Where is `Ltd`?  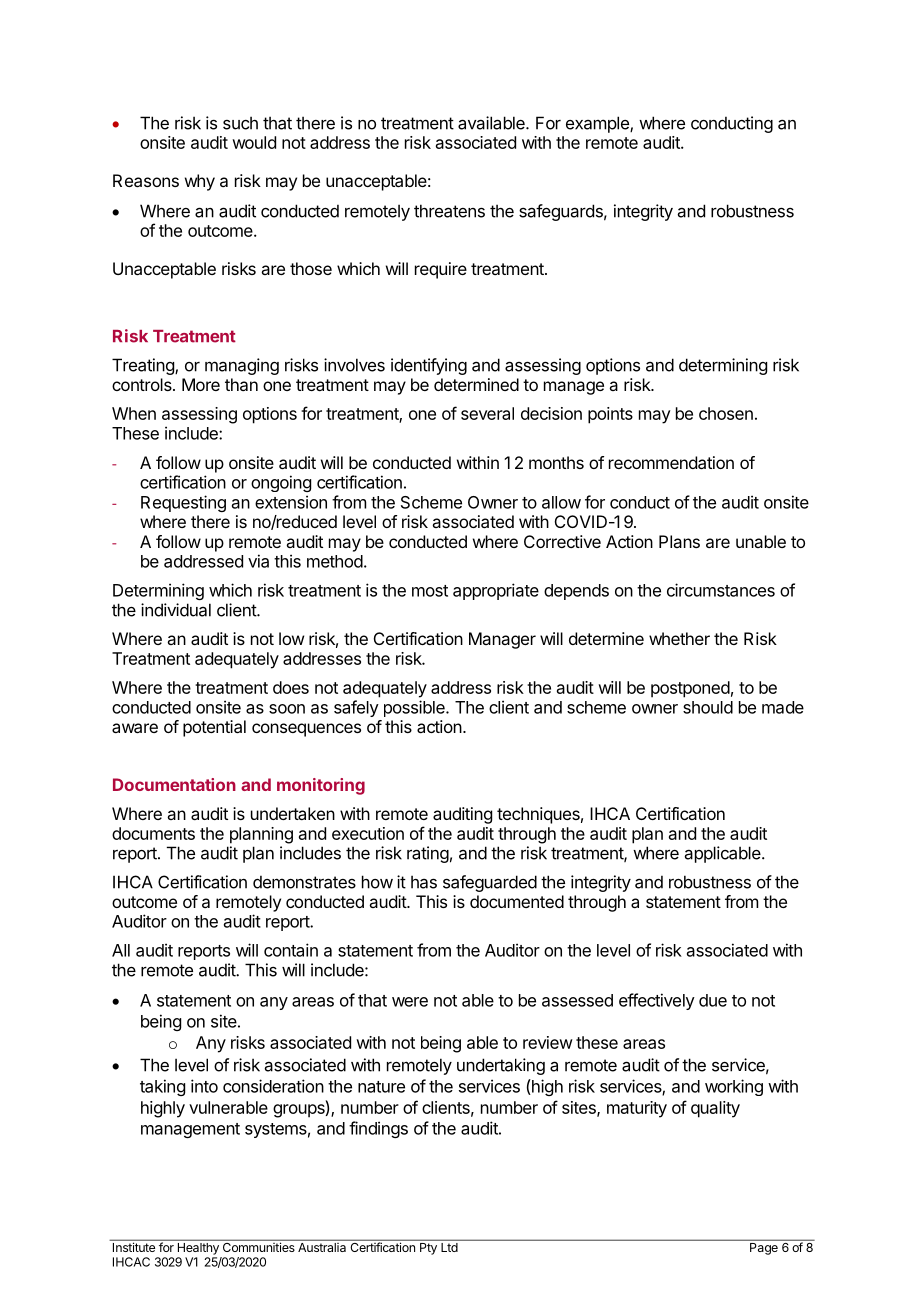
Ltd is located at coordinates (449, 1247).
